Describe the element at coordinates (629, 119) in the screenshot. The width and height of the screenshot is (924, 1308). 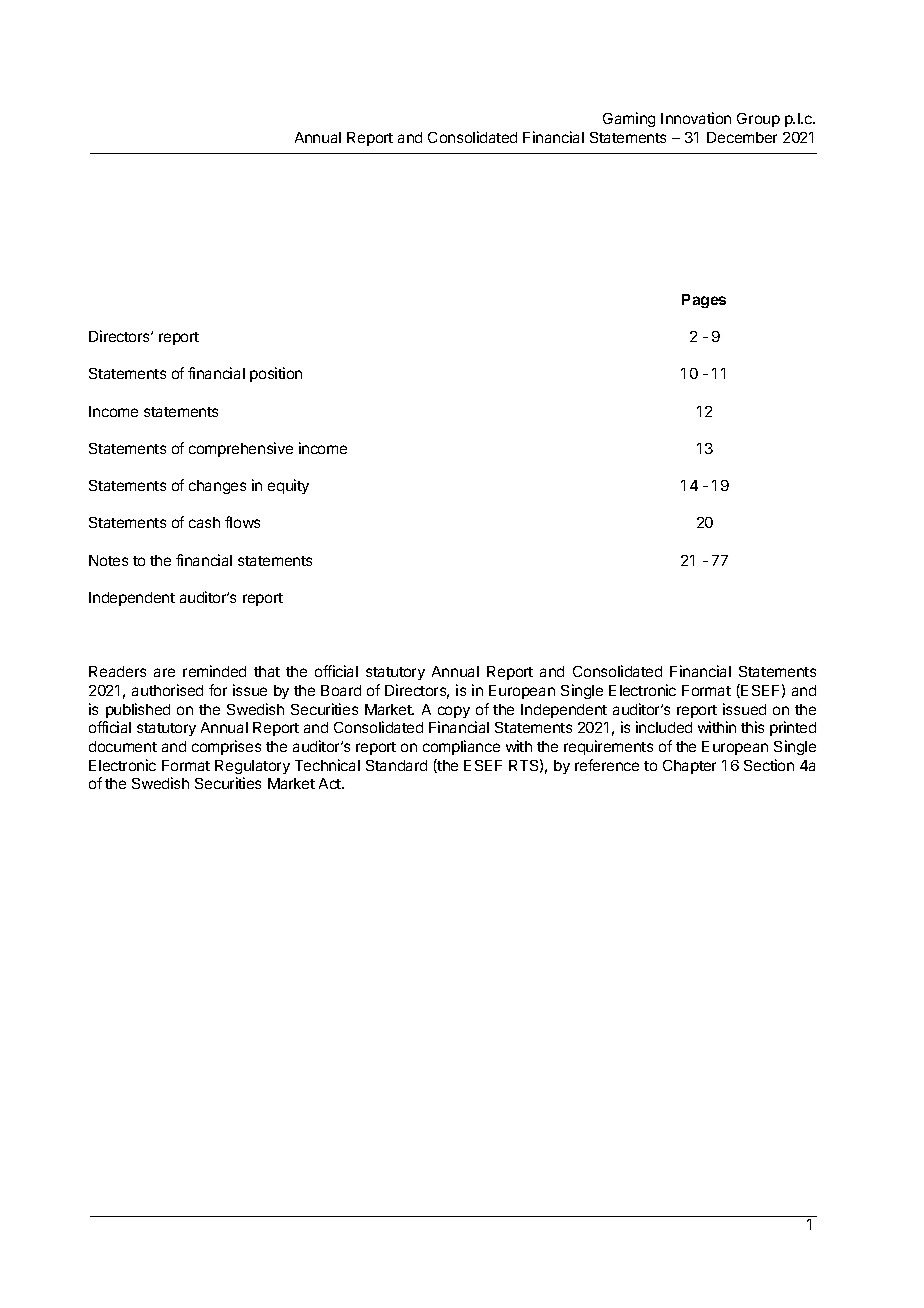
I see `Gaming` at that location.
